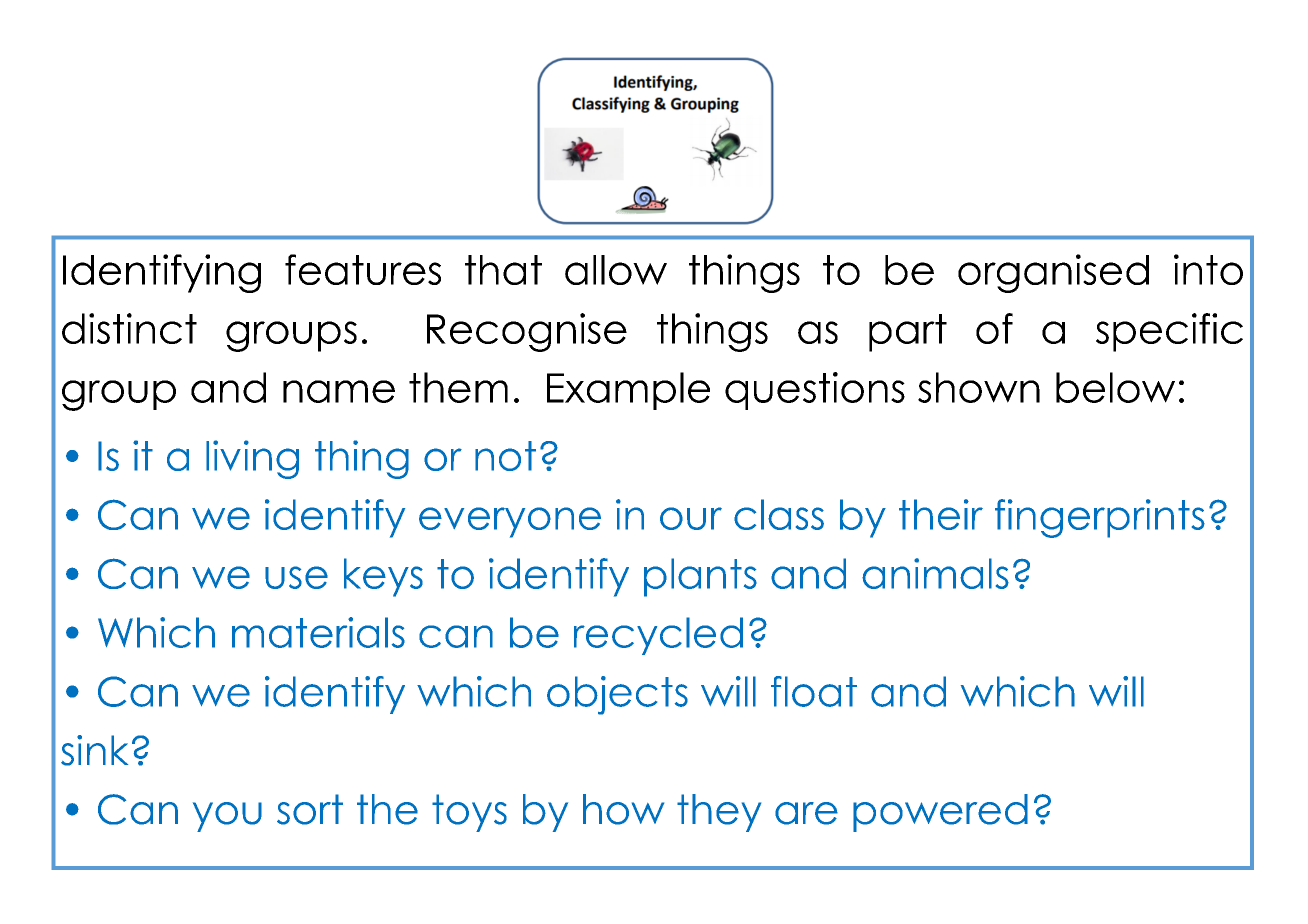  I want to click on our, so click(691, 518).
